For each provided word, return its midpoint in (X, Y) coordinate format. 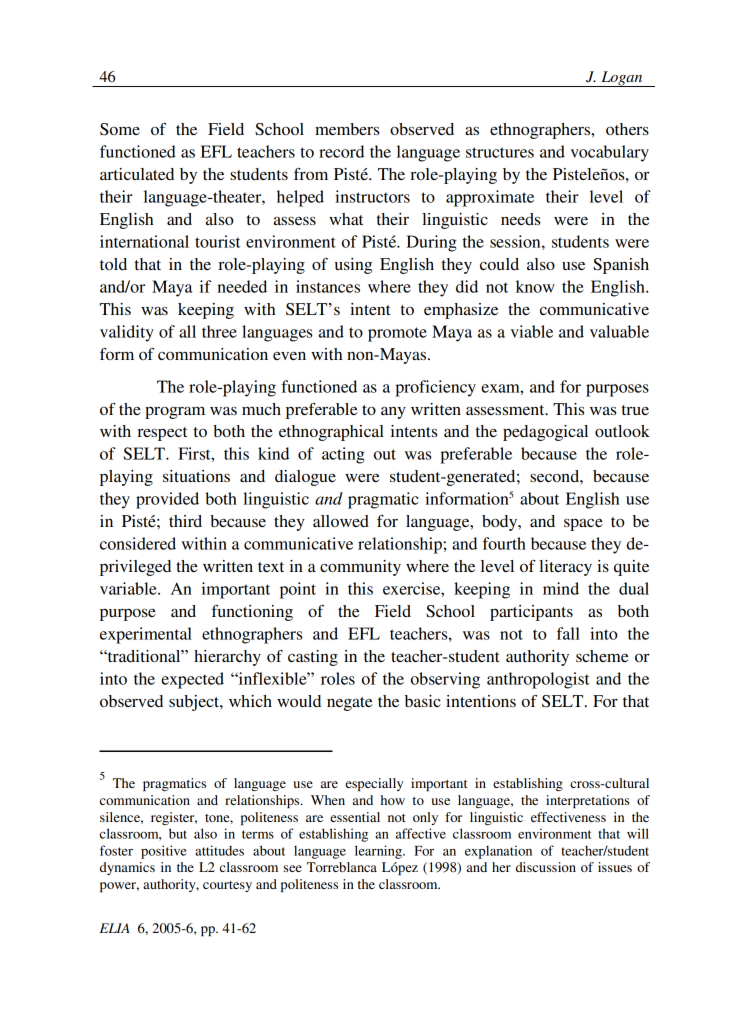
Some (120, 129)
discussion (546, 867)
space (583, 525)
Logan (622, 79)
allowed (341, 521)
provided (167, 500)
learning (379, 852)
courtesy (227, 886)
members (347, 129)
